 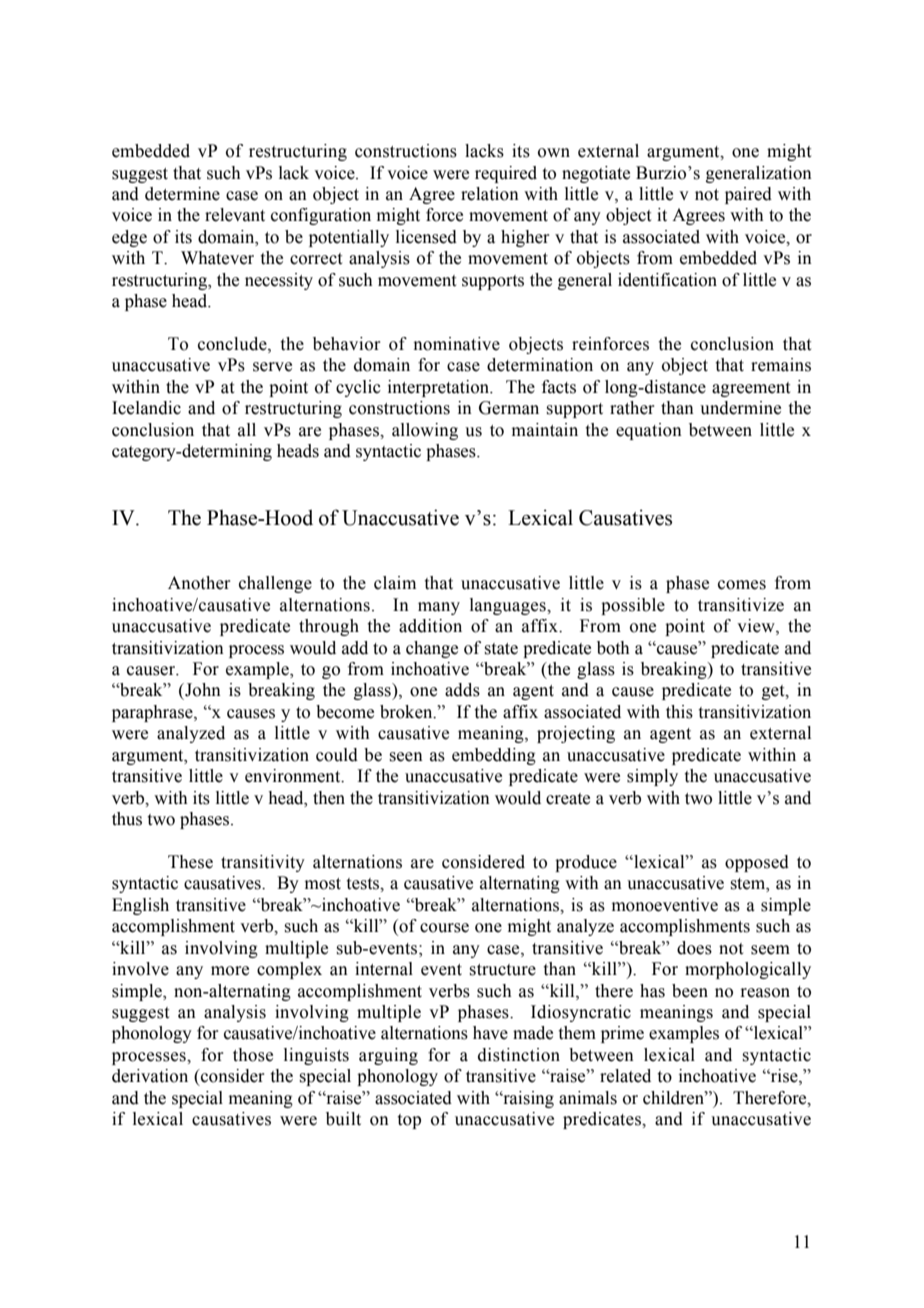 I want to click on comes, so click(x=742, y=585).
